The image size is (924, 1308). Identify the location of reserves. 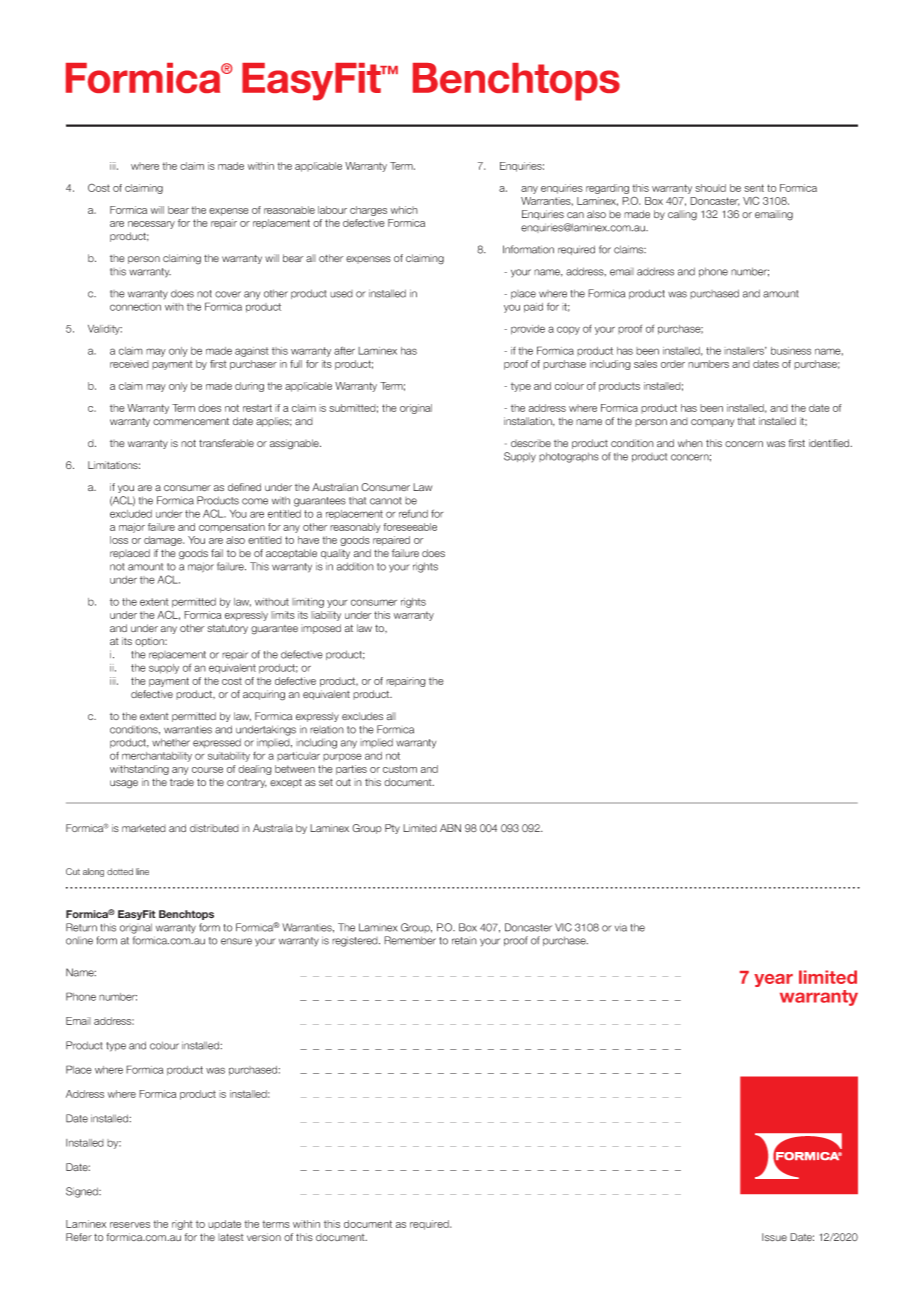
(130, 1225).
